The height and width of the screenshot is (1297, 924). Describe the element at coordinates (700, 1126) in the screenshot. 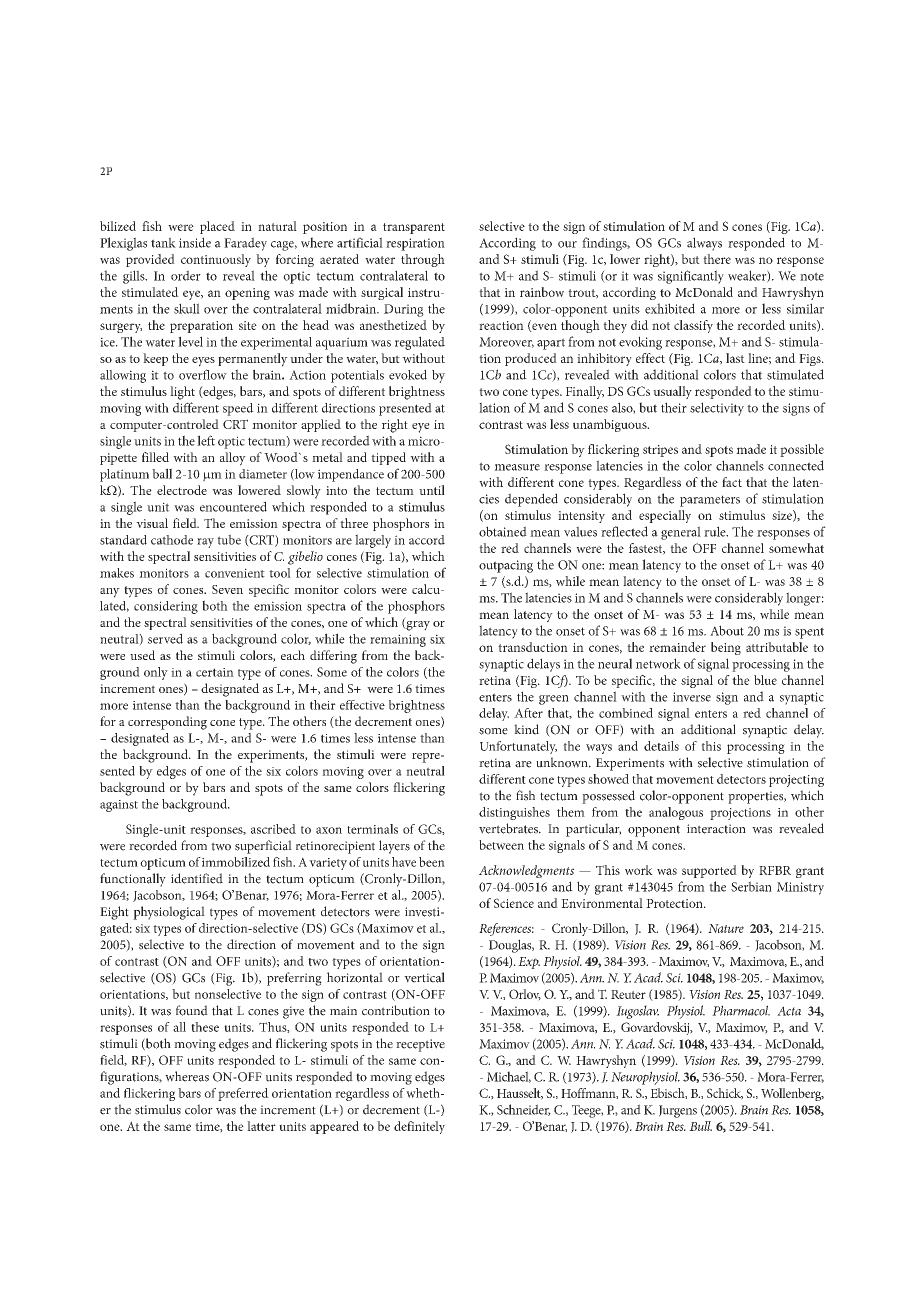

I see `Bull` at that location.
